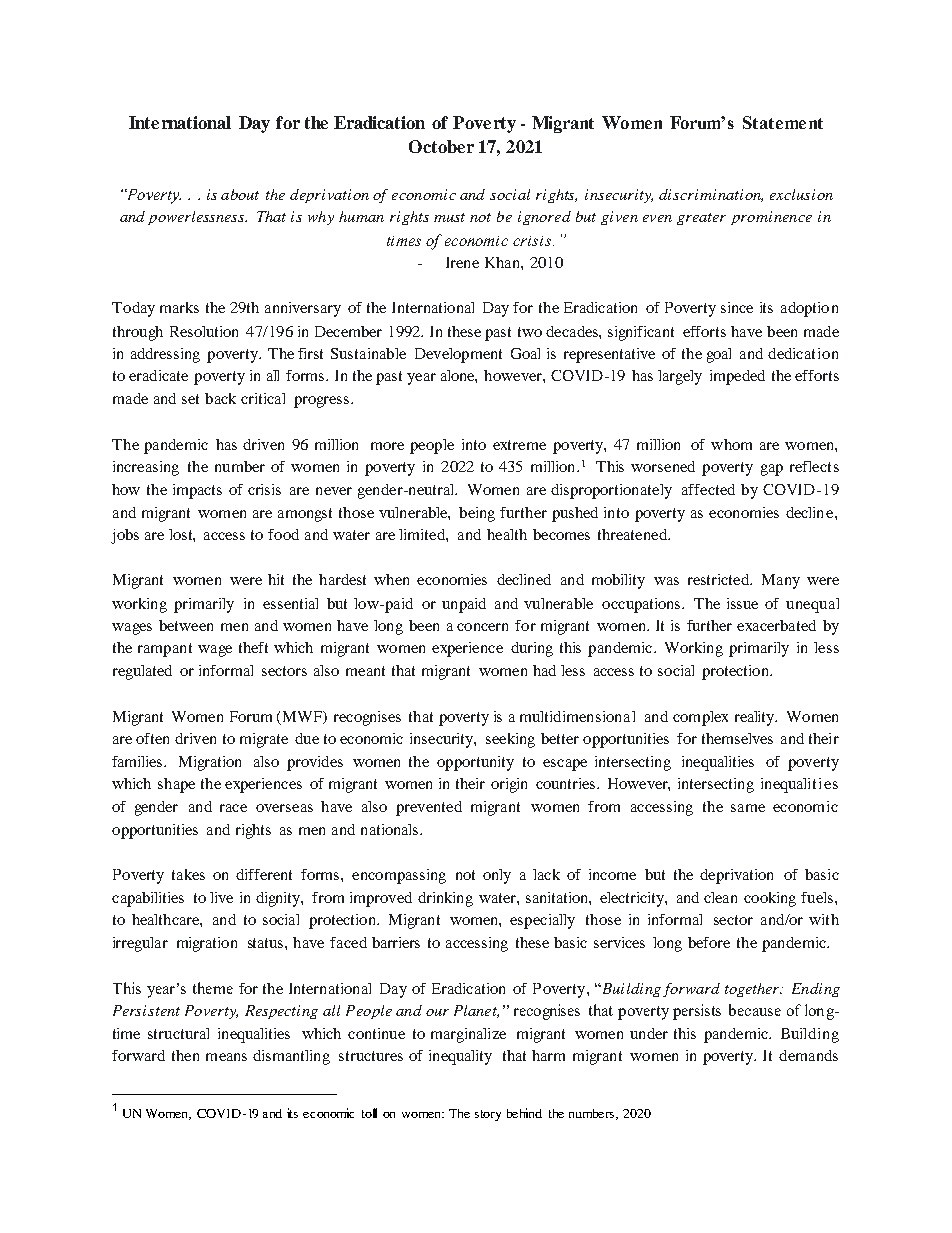 This image has height=1233, width=952. I want to click on issue, so click(742, 603).
